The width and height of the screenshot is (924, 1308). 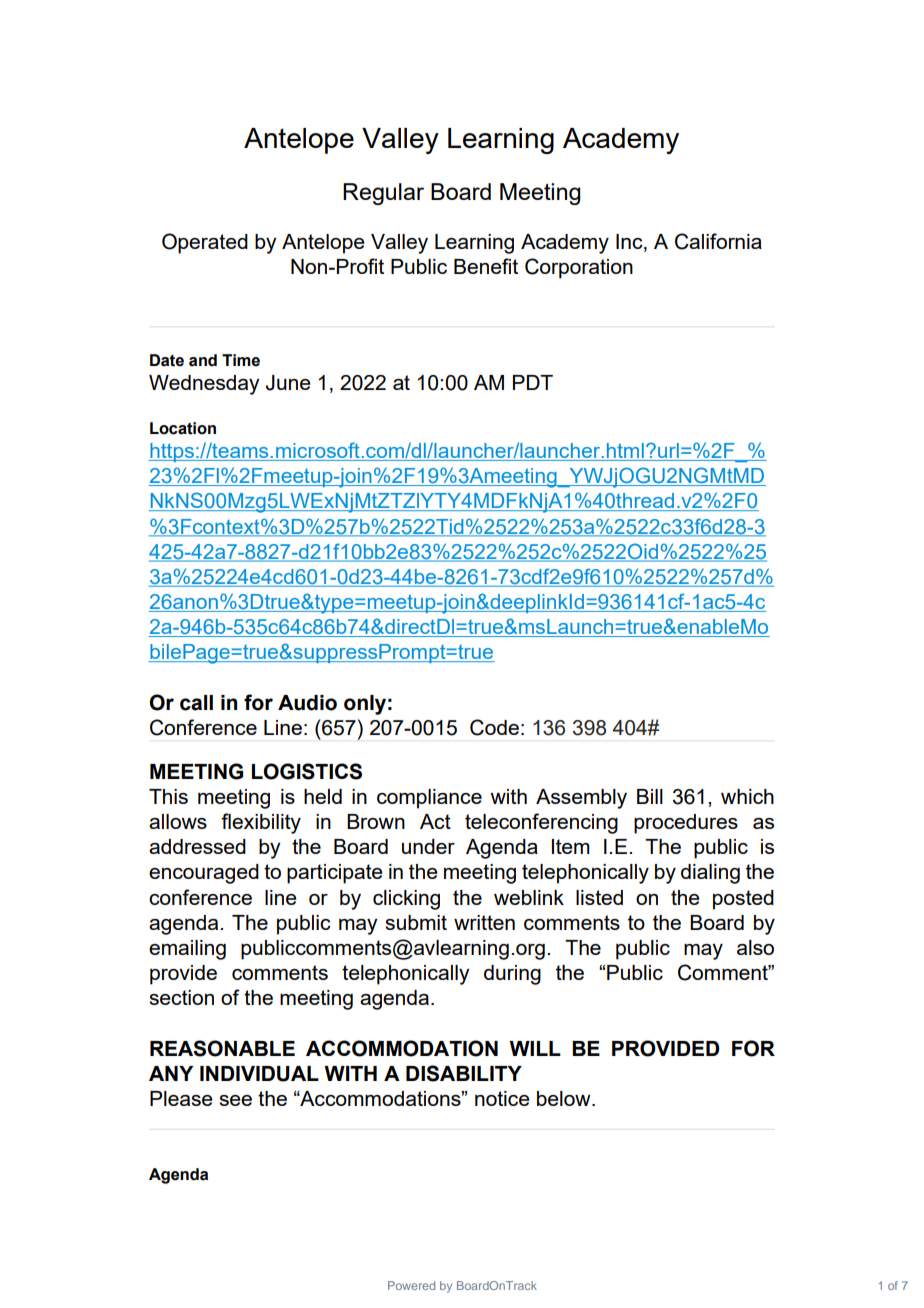 I want to click on dialing, so click(x=710, y=874).
